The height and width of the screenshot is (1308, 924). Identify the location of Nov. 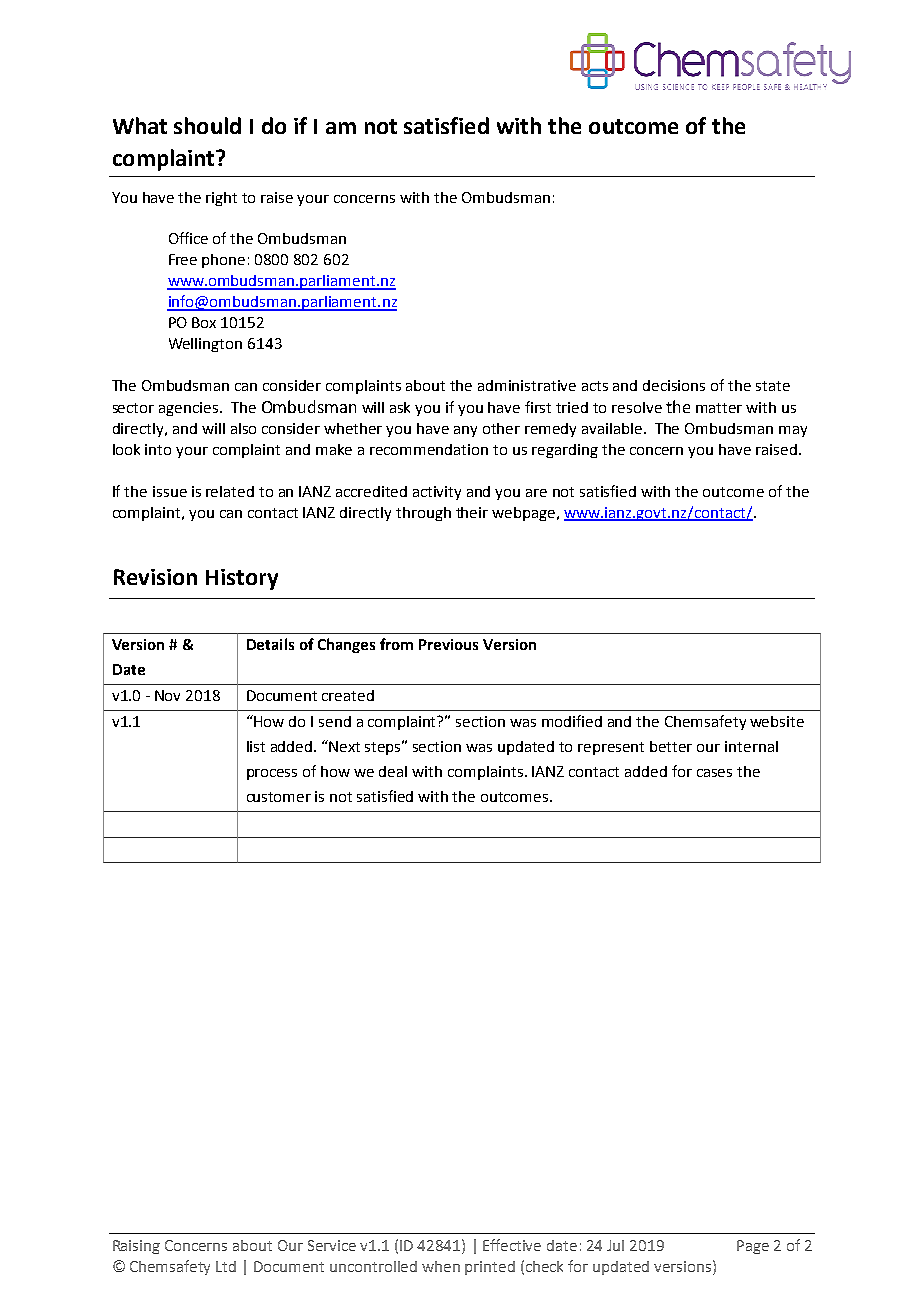
(167, 695).
